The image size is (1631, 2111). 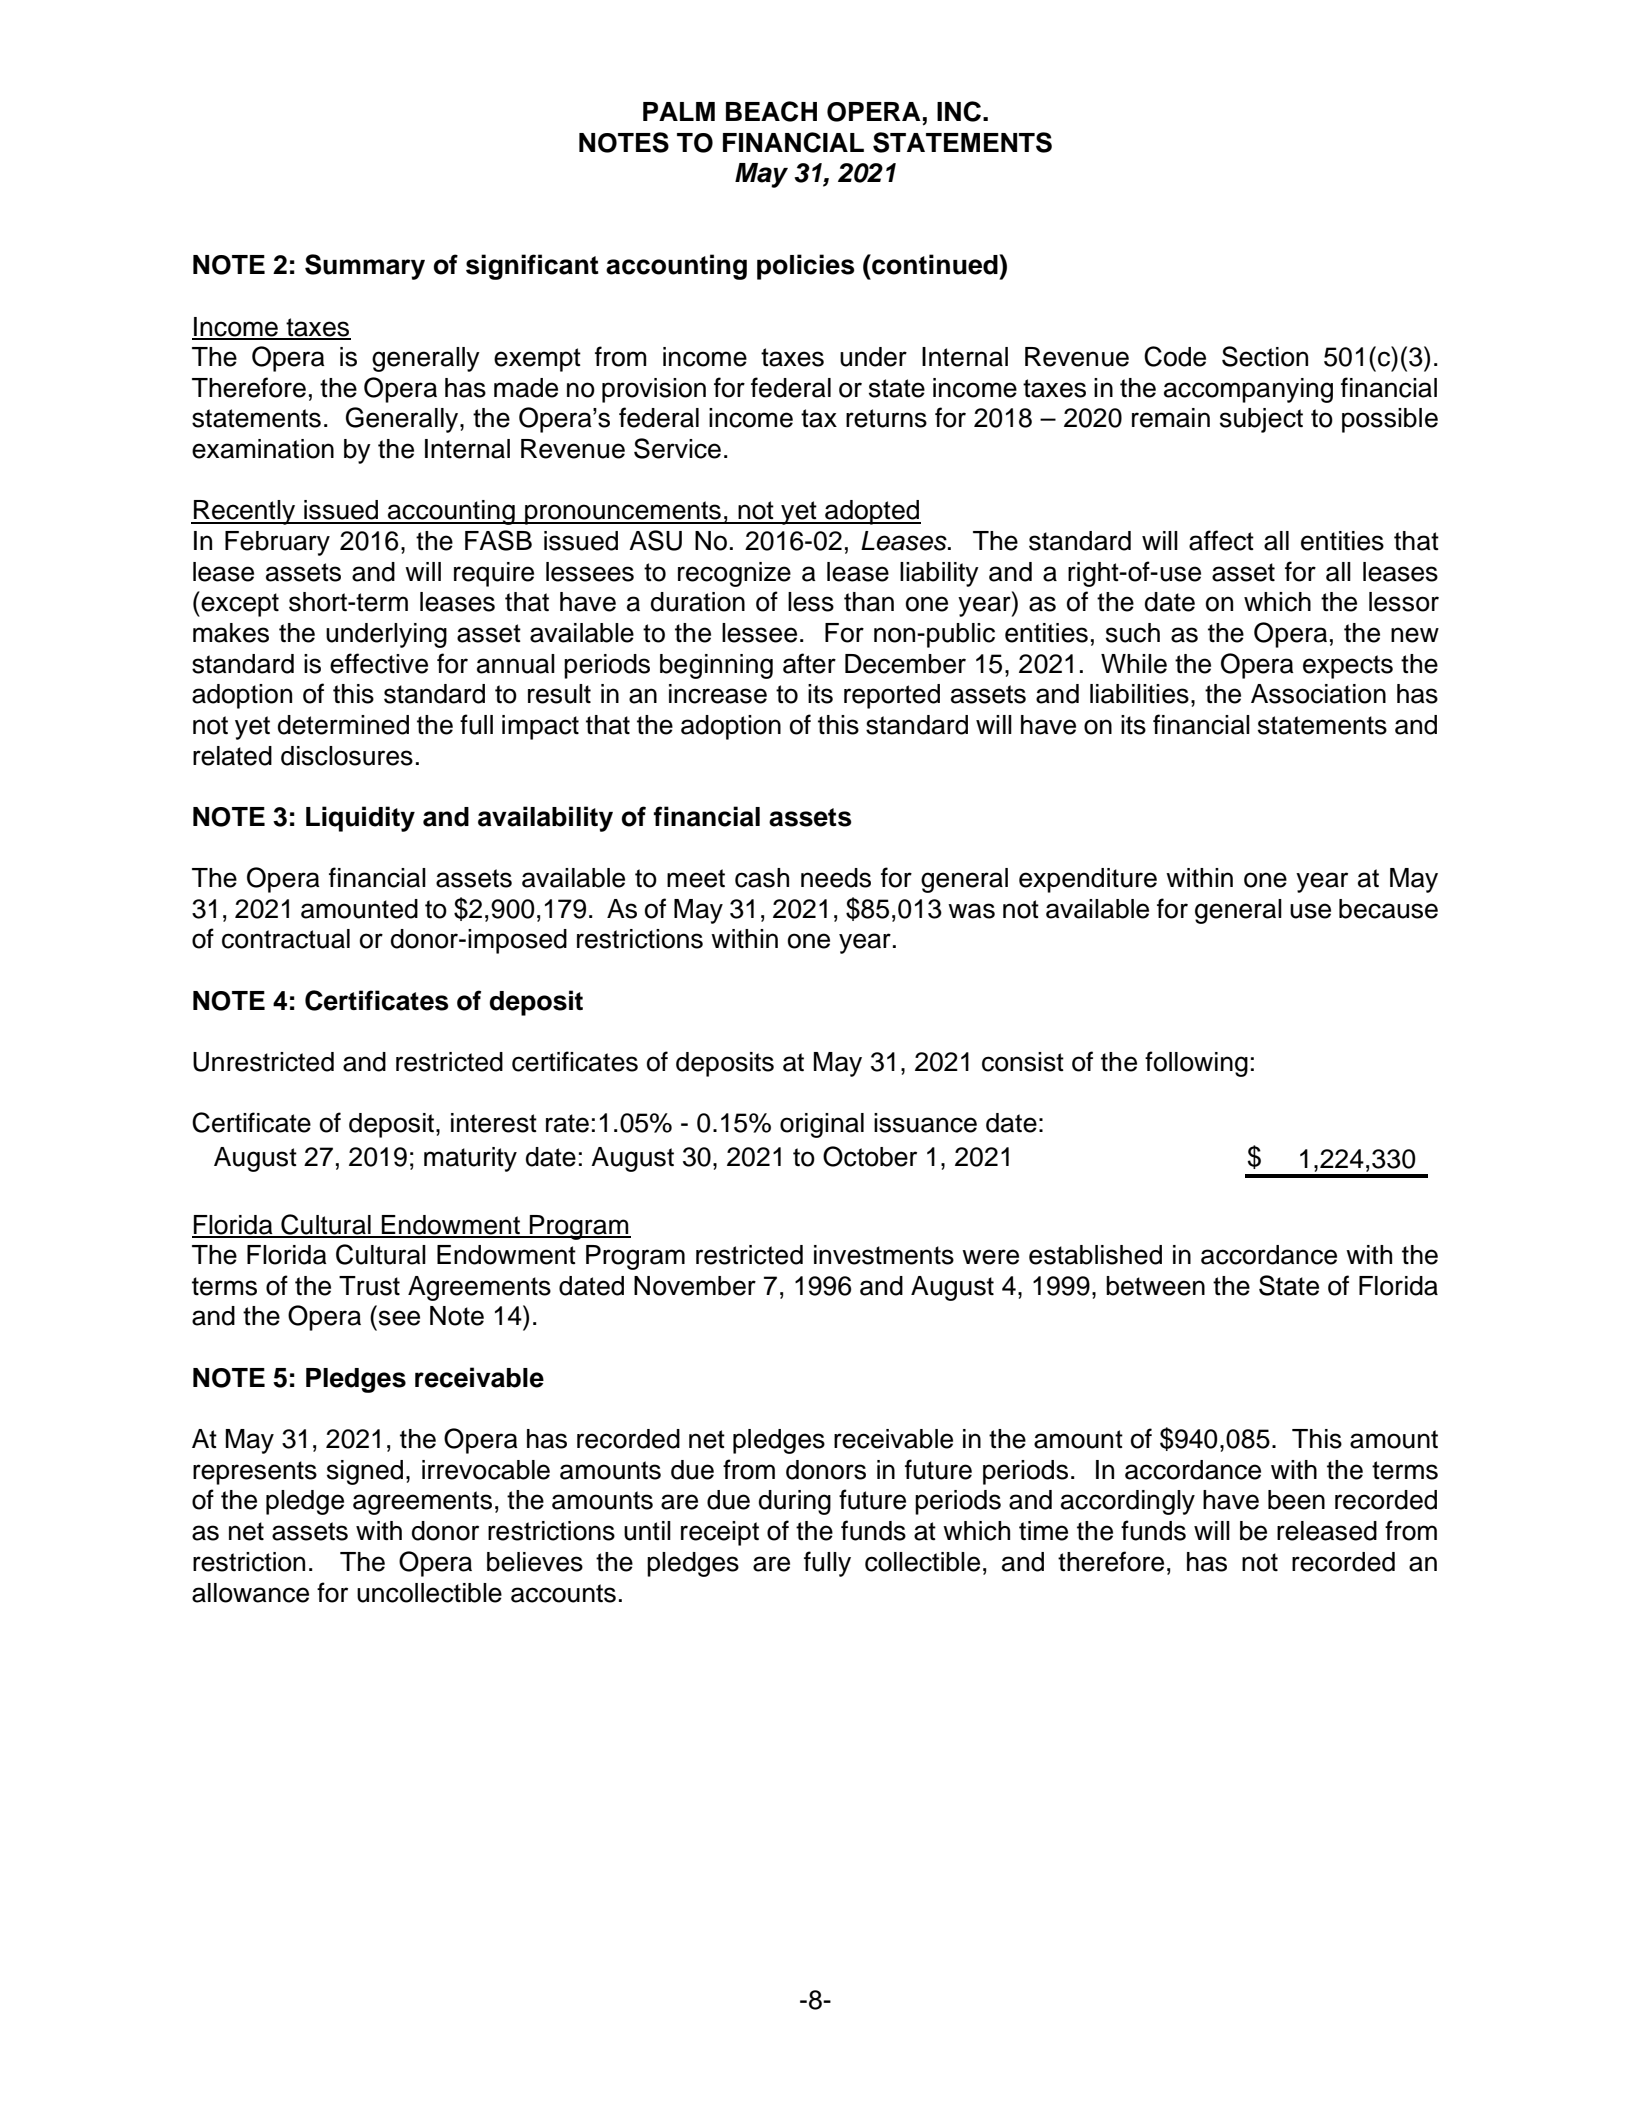 I want to click on been, so click(x=1296, y=1500).
